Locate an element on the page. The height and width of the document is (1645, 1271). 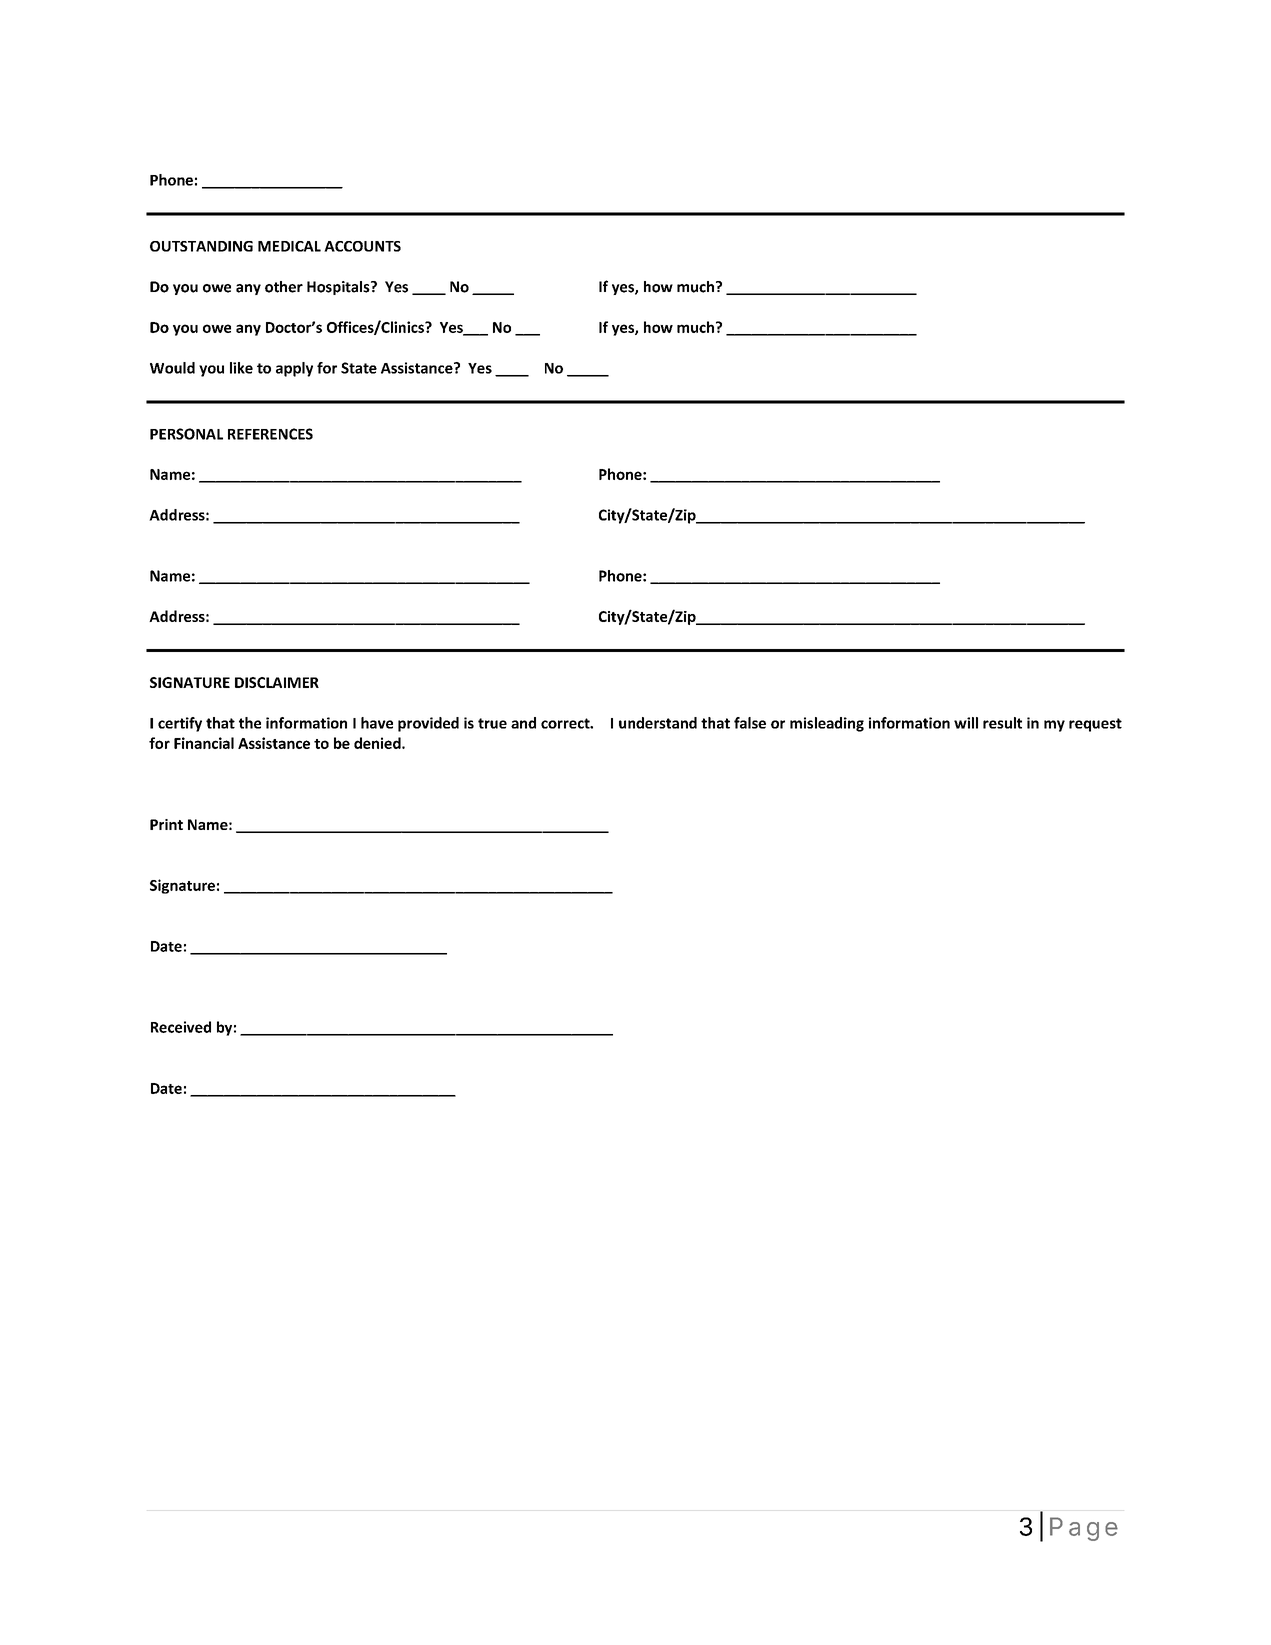
Received is located at coordinates (181, 1027).
